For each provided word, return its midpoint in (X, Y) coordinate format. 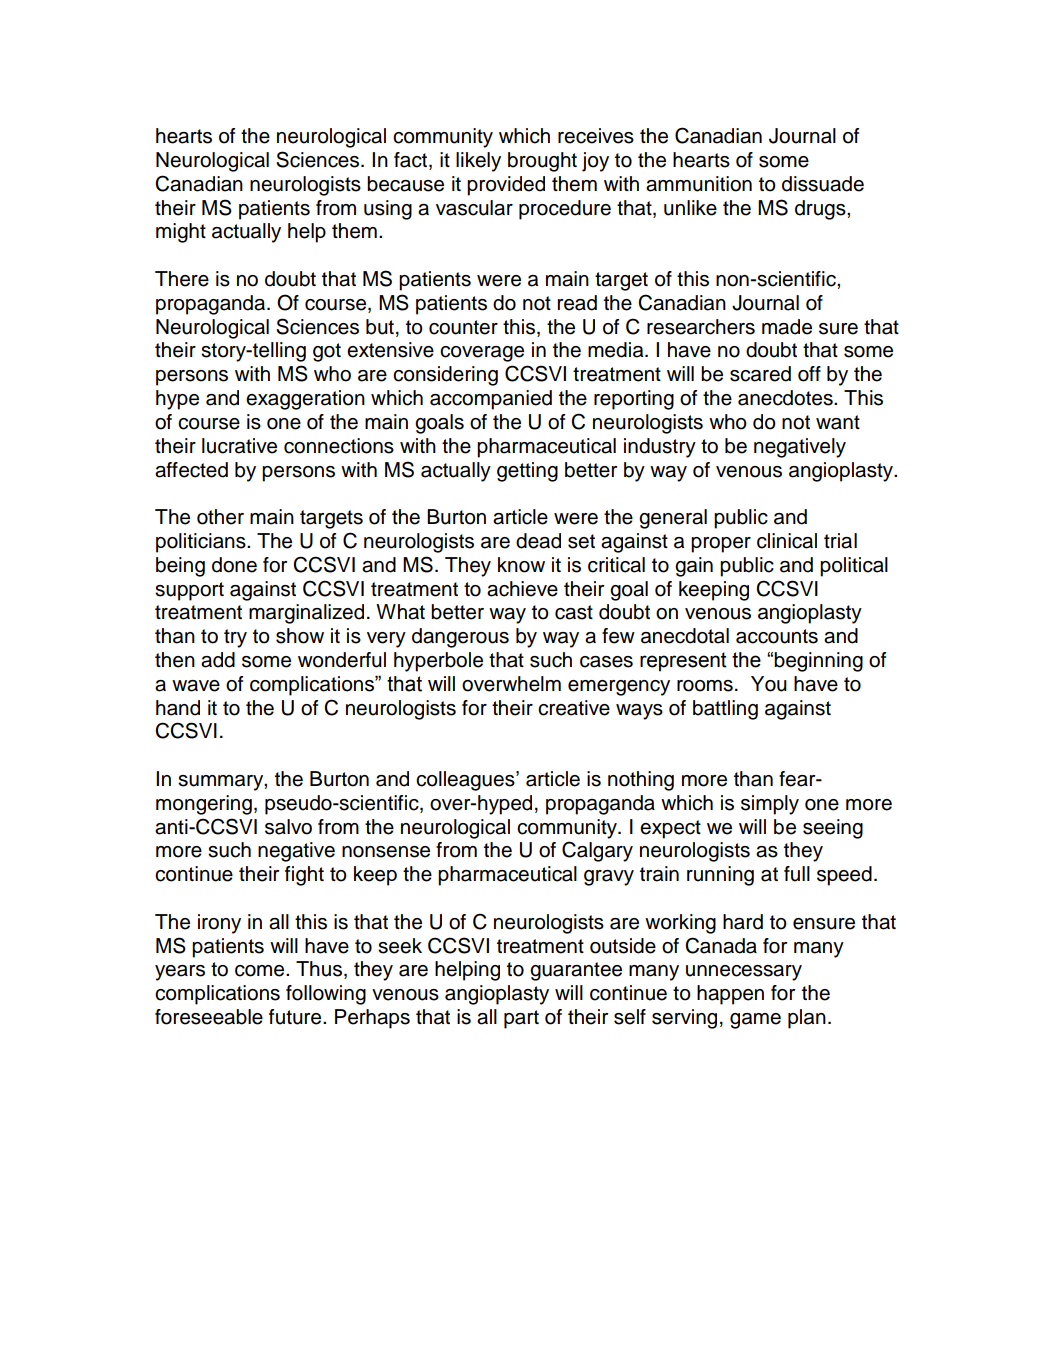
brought (542, 162)
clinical (787, 541)
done (234, 565)
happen (730, 995)
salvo (288, 827)
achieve (522, 589)
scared (760, 374)
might (181, 233)
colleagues (466, 781)
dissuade (823, 184)
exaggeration (305, 400)
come (261, 971)
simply (770, 805)
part (521, 1019)
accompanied (491, 400)
